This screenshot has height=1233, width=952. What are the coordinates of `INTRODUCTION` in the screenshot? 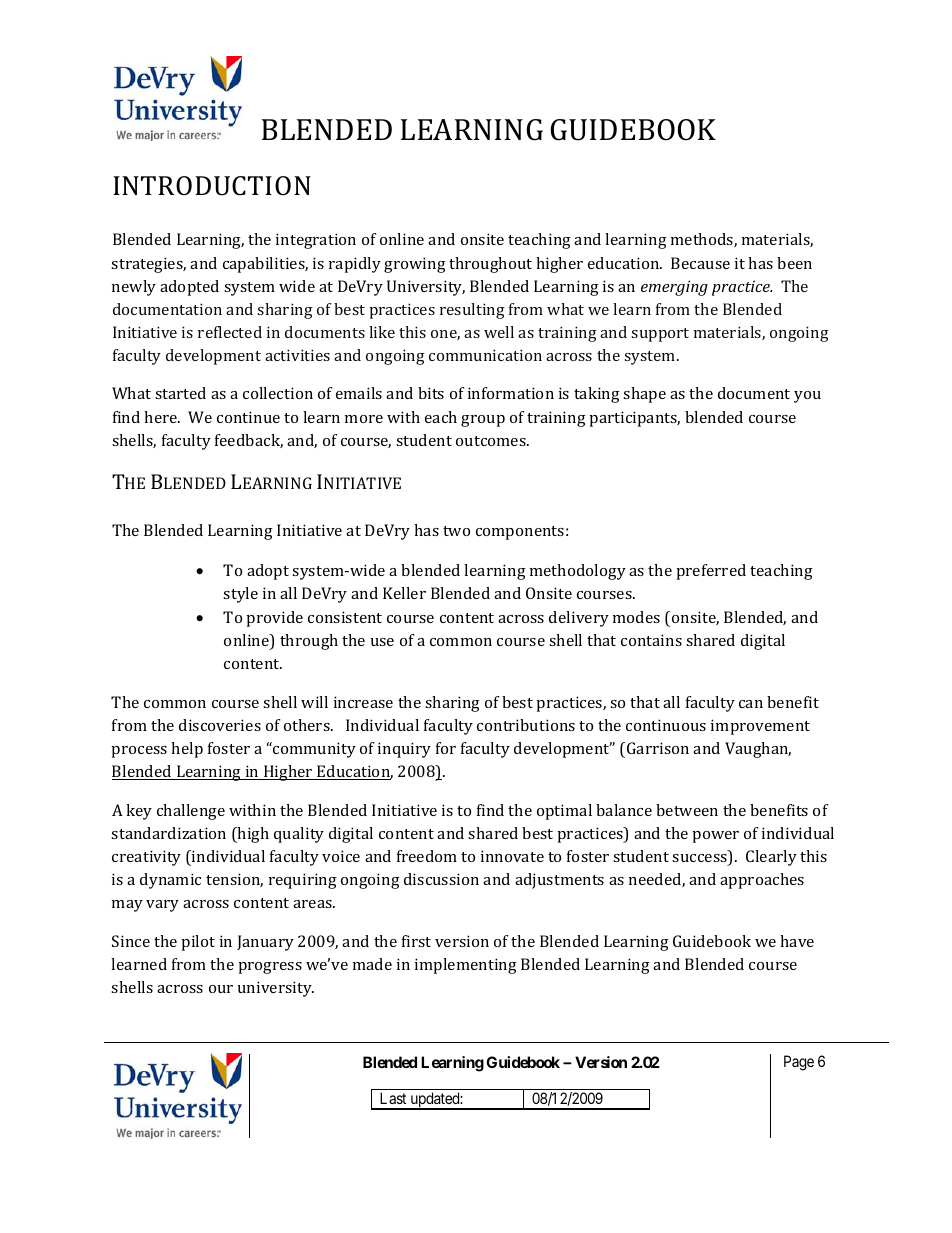 It's located at (212, 186).
